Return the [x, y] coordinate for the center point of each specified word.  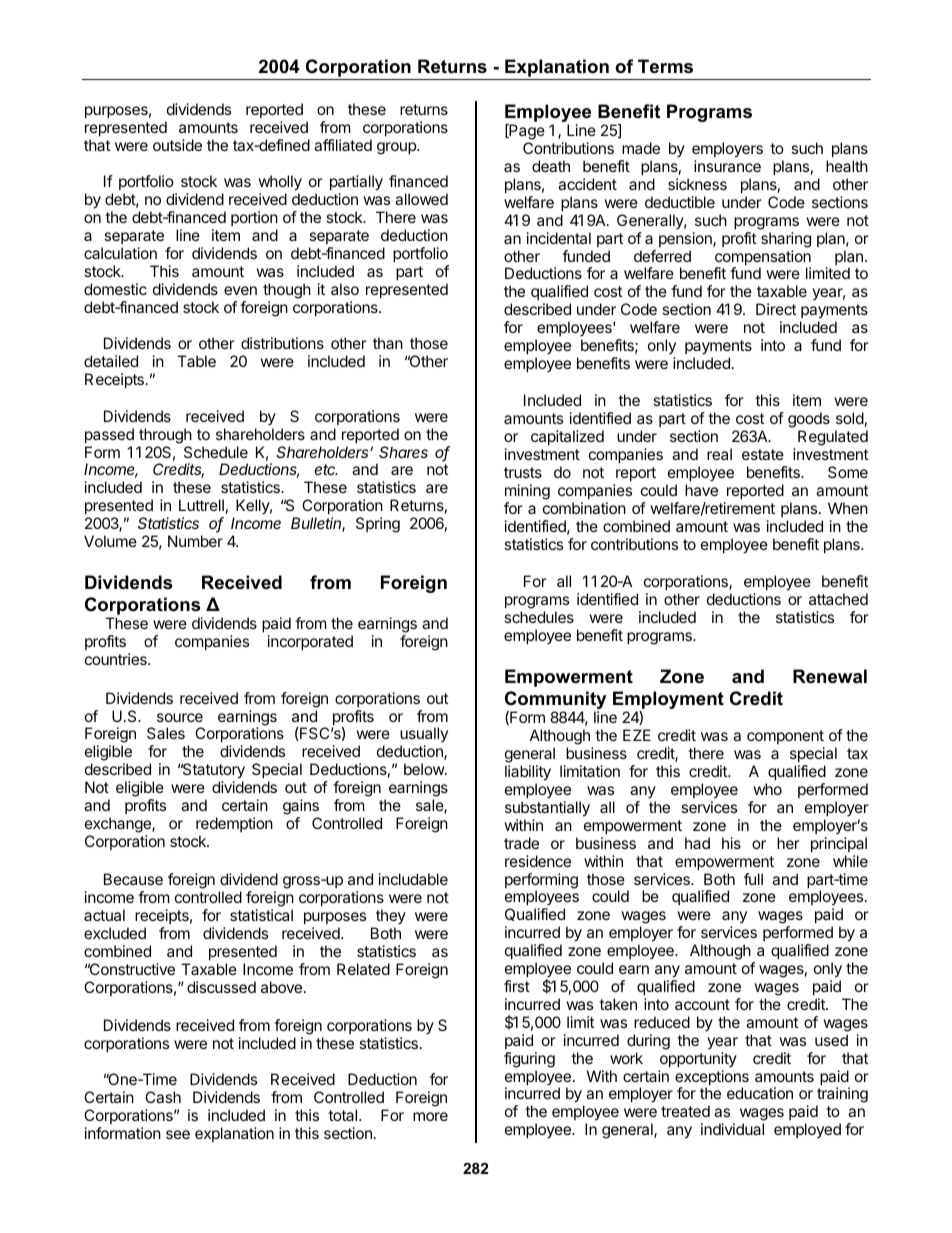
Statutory [213, 772]
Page [526, 133]
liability [528, 773]
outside [177, 145]
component [785, 737]
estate [763, 454]
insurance [727, 166]
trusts [523, 472]
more [430, 1116]
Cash [163, 1097]
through [165, 436]
